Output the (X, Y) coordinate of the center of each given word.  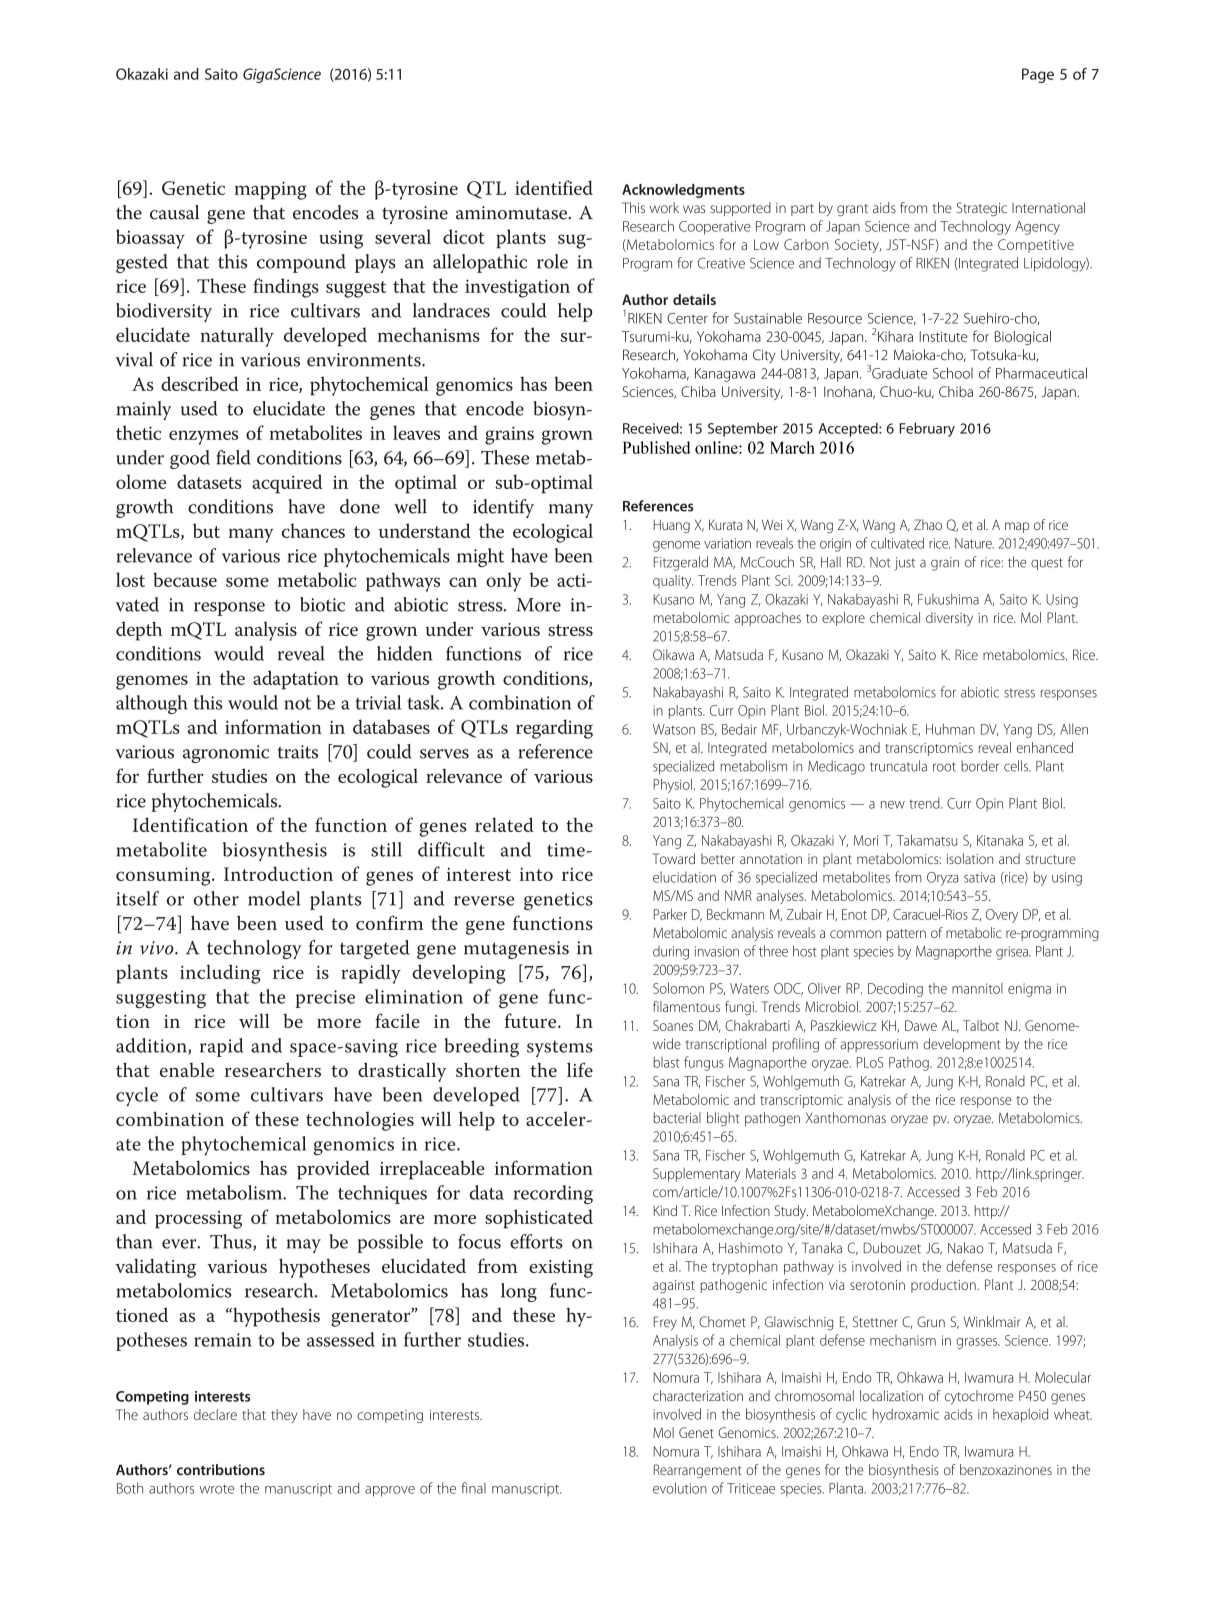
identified (554, 187)
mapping (271, 190)
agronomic (226, 754)
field (233, 457)
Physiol (673, 785)
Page (1038, 75)
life (580, 1069)
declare (215, 1414)
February (927, 429)
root (944, 767)
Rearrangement (697, 1471)
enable (187, 1070)
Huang (672, 526)
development (961, 1045)
